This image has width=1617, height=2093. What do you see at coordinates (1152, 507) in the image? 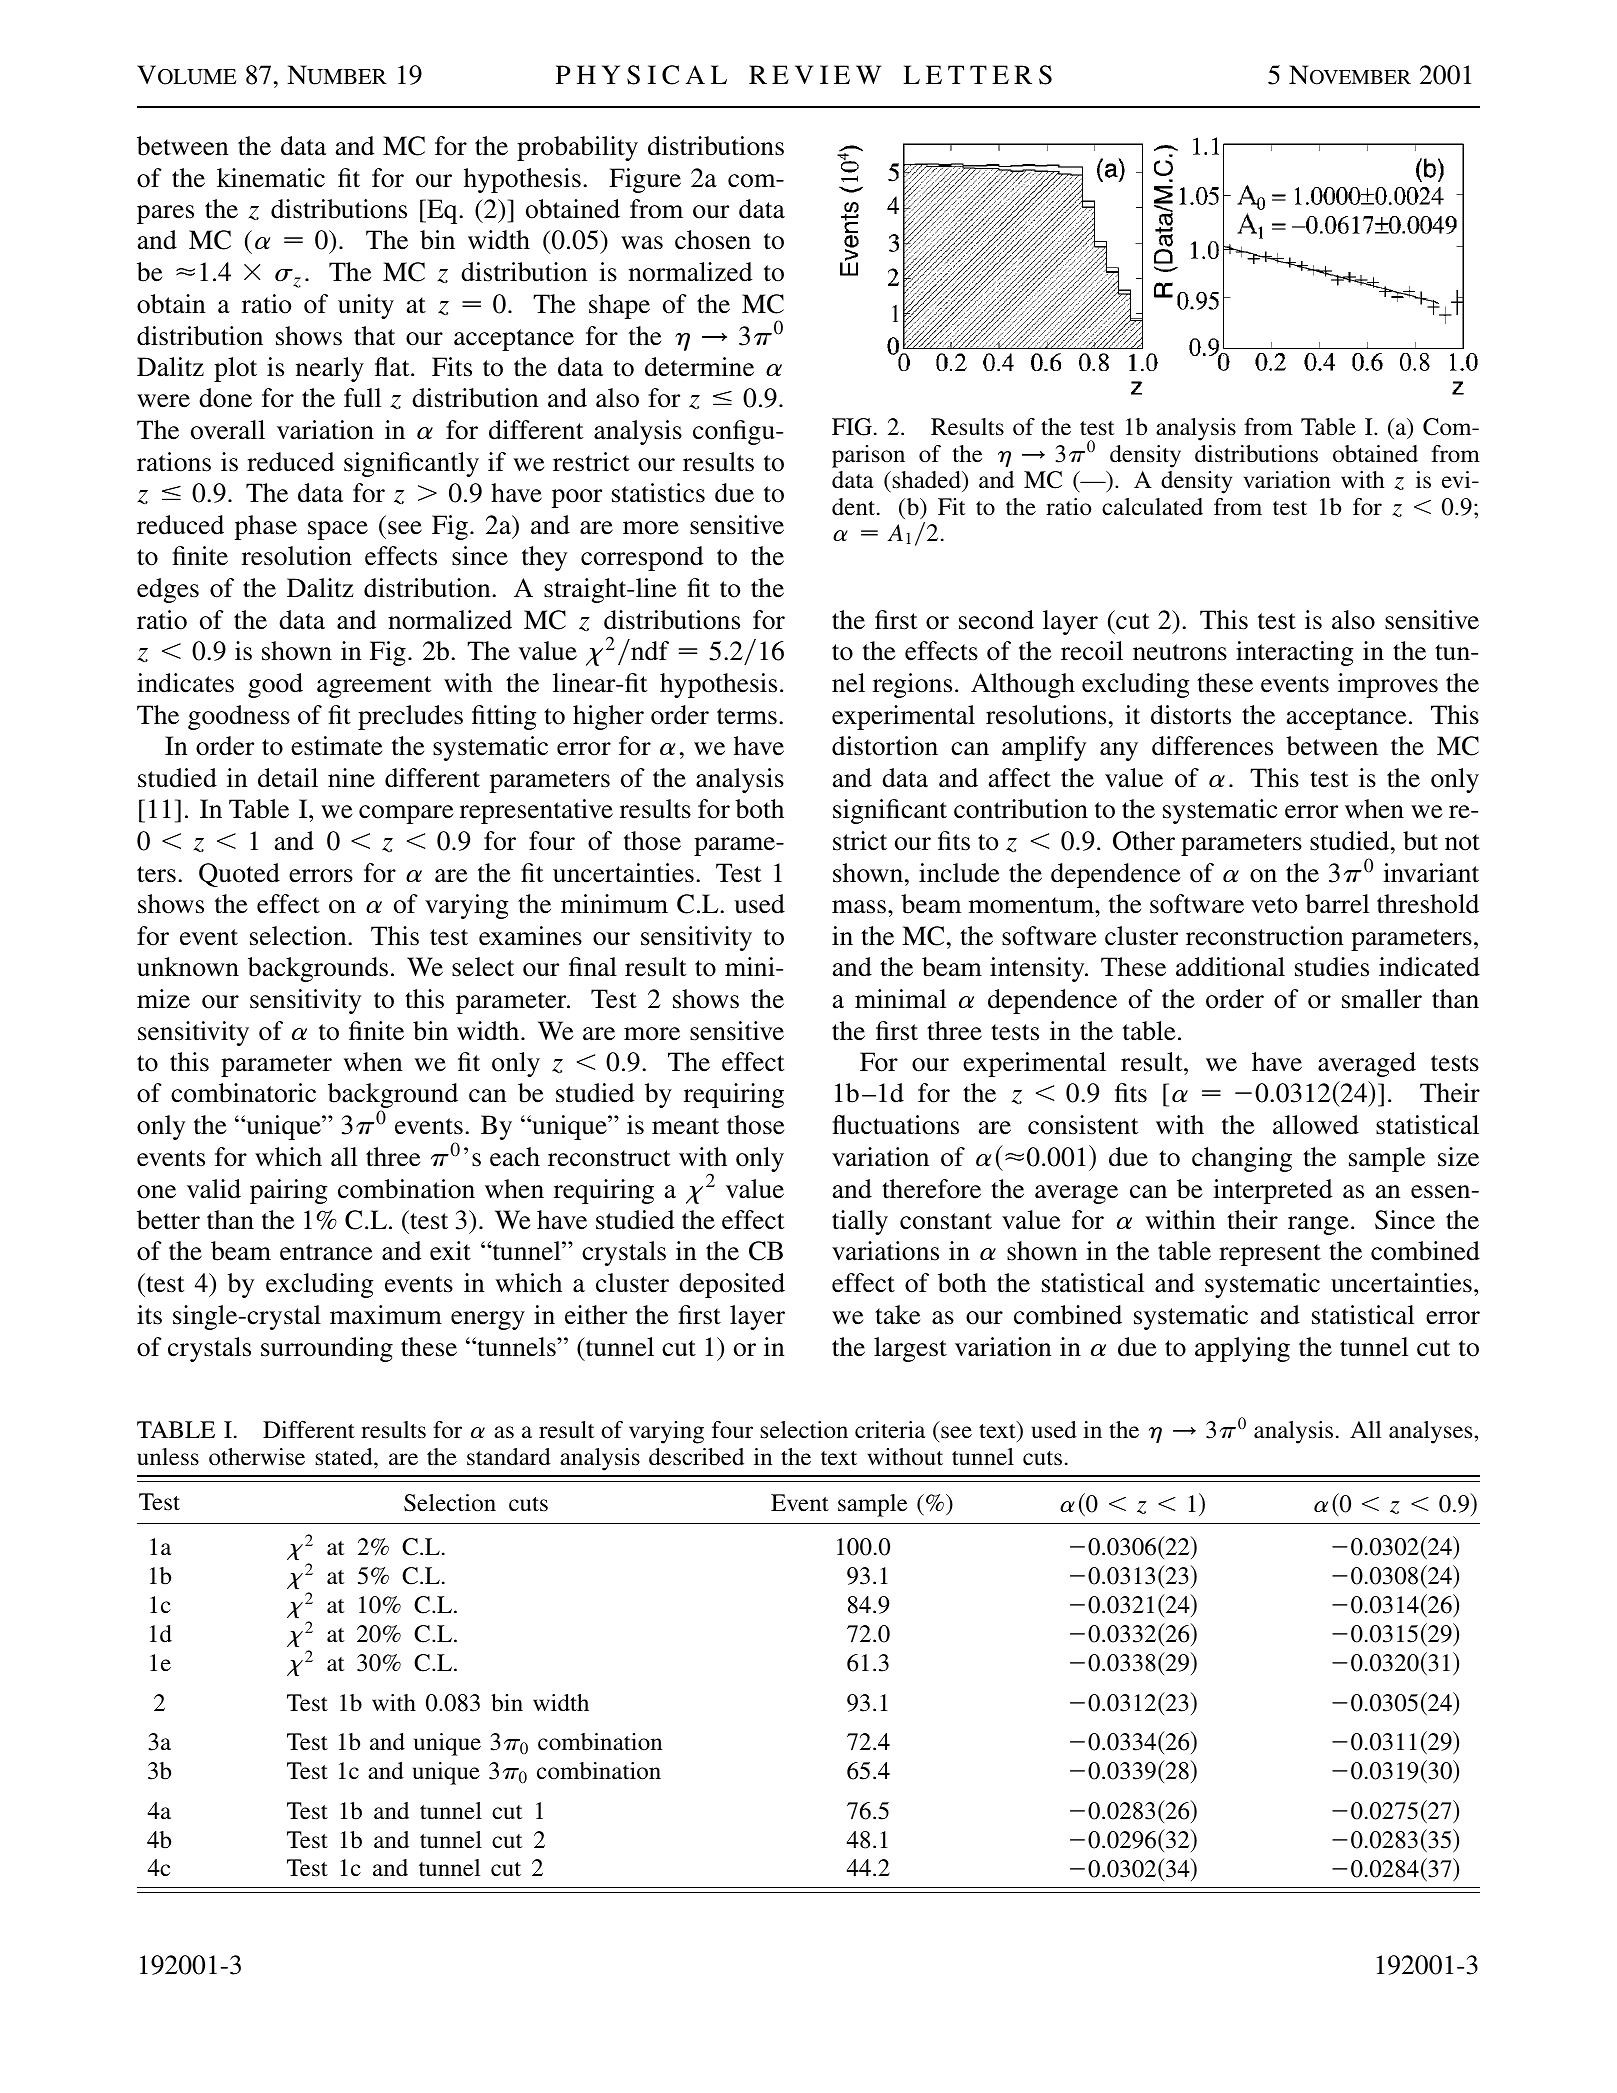
I see `calculated` at bounding box center [1152, 507].
